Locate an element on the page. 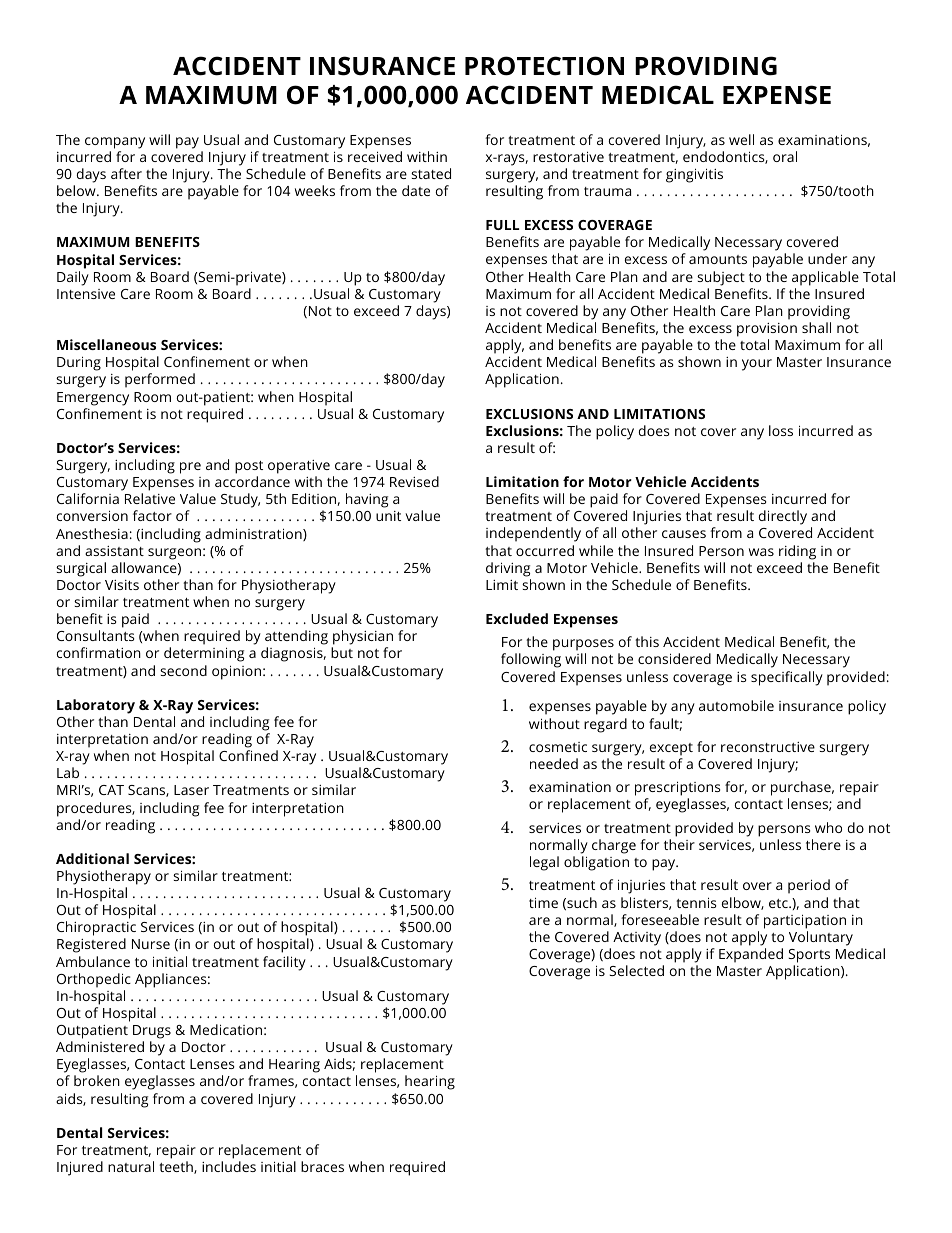  teeth is located at coordinates (177, 1167).
